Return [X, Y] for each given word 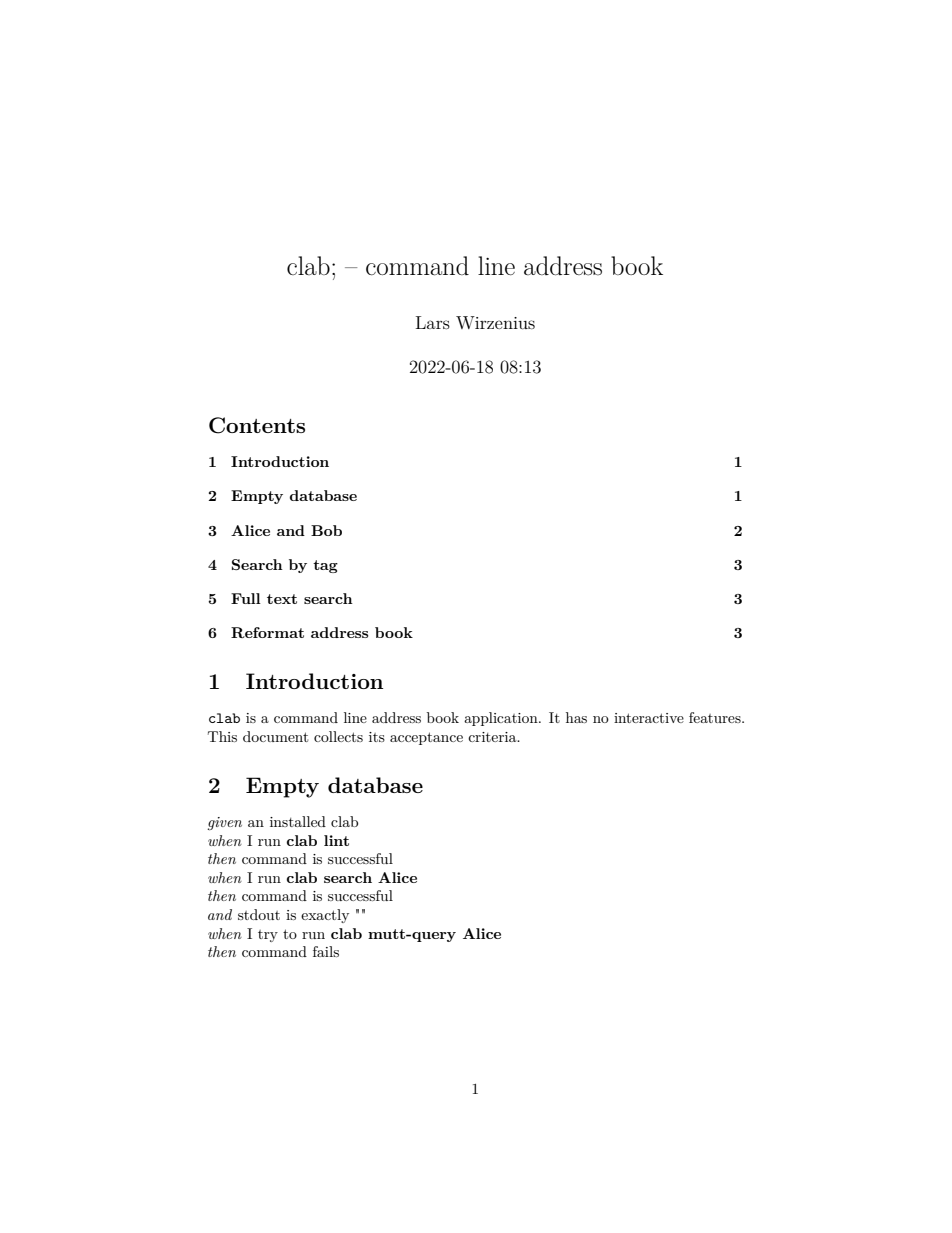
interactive [649, 718]
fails [326, 951]
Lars [433, 322]
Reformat [267, 632]
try [268, 936]
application [502, 719]
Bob [326, 530]
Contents [257, 425]
